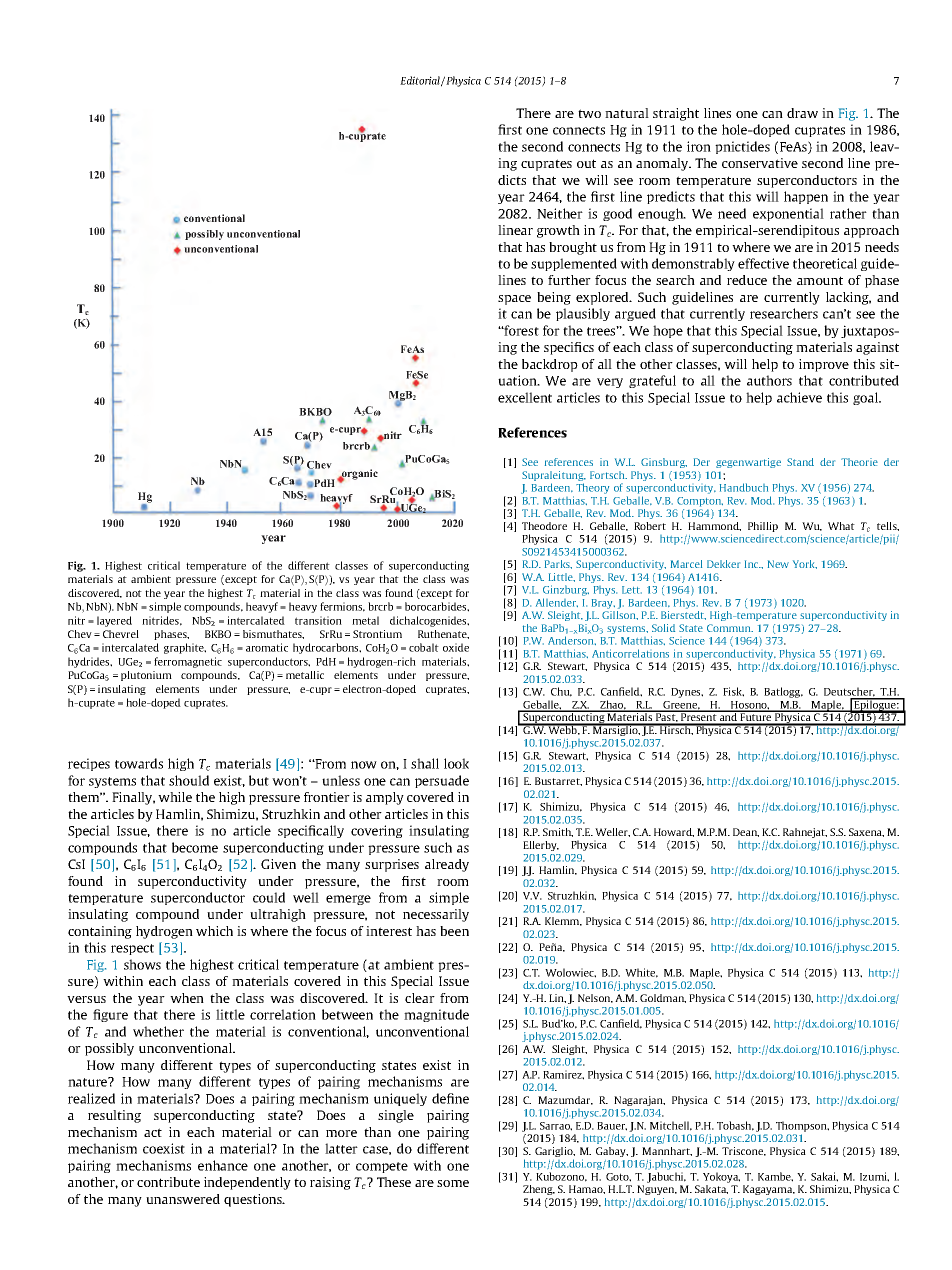 This screenshot has height=1270, width=952. I want to click on excellent, so click(525, 397).
